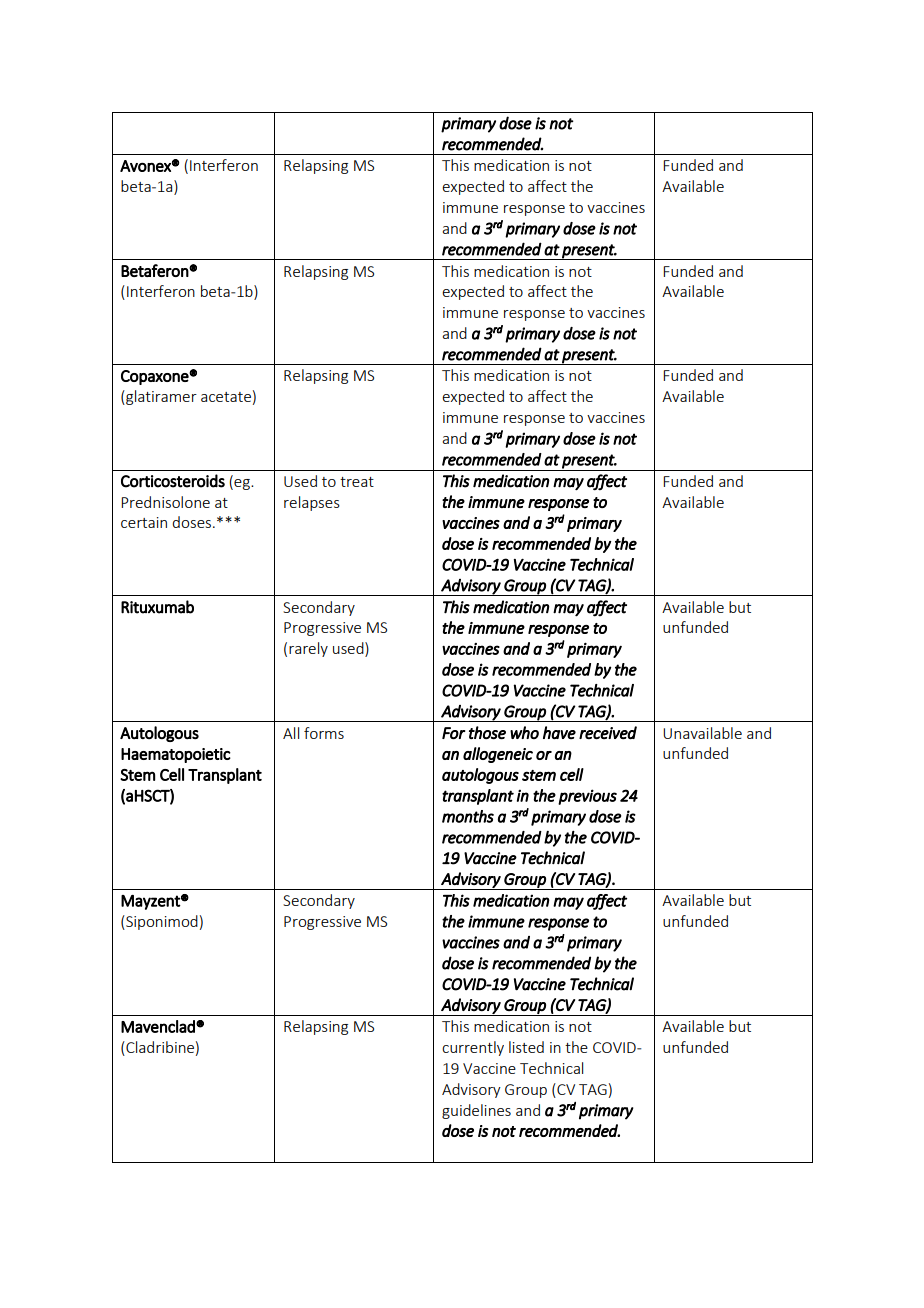 This page has height=1308, width=924. I want to click on listed, so click(526, 1047).
